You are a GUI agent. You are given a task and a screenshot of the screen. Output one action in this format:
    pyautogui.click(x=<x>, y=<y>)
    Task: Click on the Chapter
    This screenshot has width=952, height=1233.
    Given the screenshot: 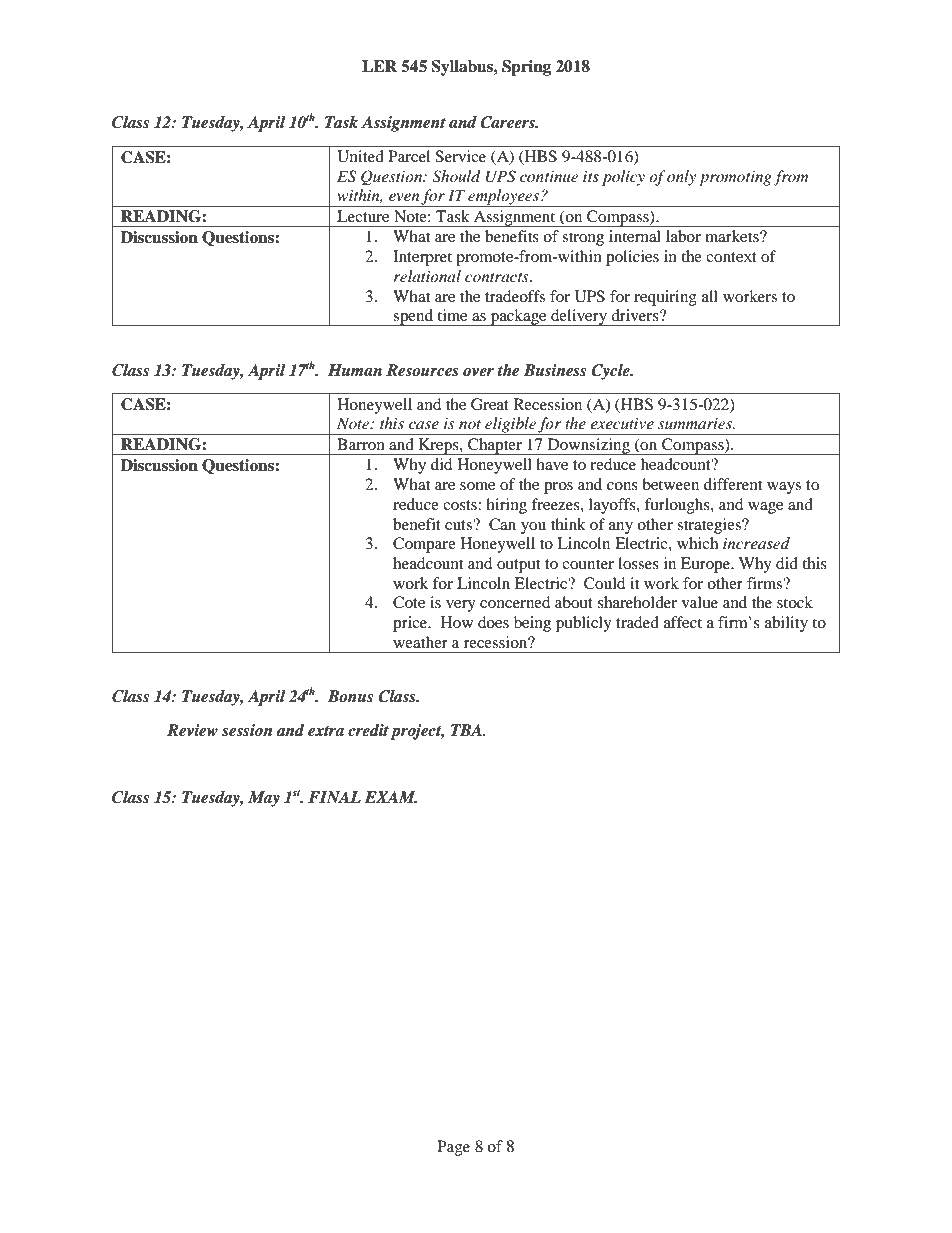 What is the action you would take?
    pyautogui.click(x=495, y=446)
